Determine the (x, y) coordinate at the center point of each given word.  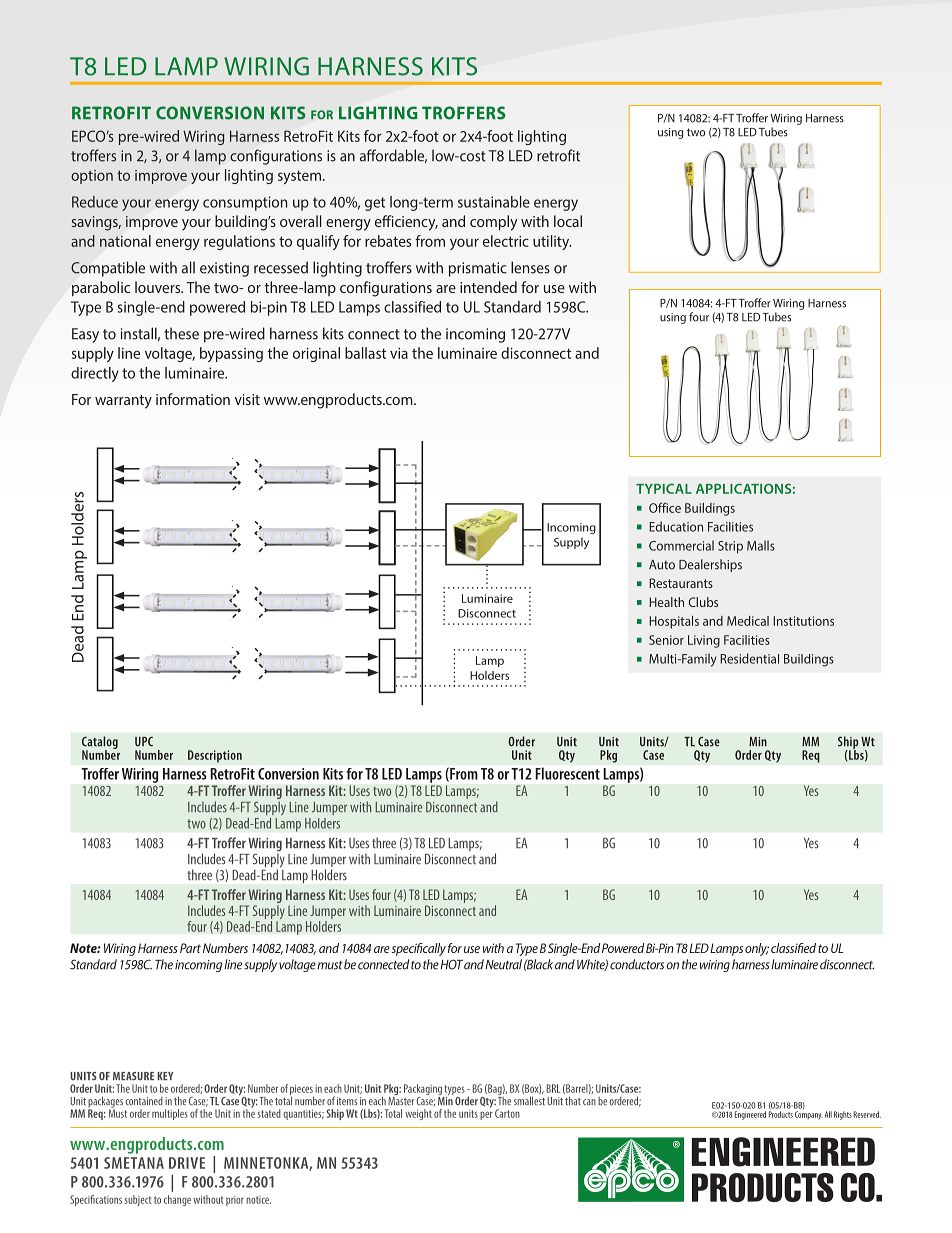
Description (215, 756)
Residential (749, 658)
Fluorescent (568, 773)
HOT (452, 964)
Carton (507, 1113)
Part (190, 948)
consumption (245, 203)
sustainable (494, 202)
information (193, 399)
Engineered (750, 1115)
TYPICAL (664, 488)
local (568, 221)
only (757, 949)
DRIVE (187, 1163)
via (399, 353)
